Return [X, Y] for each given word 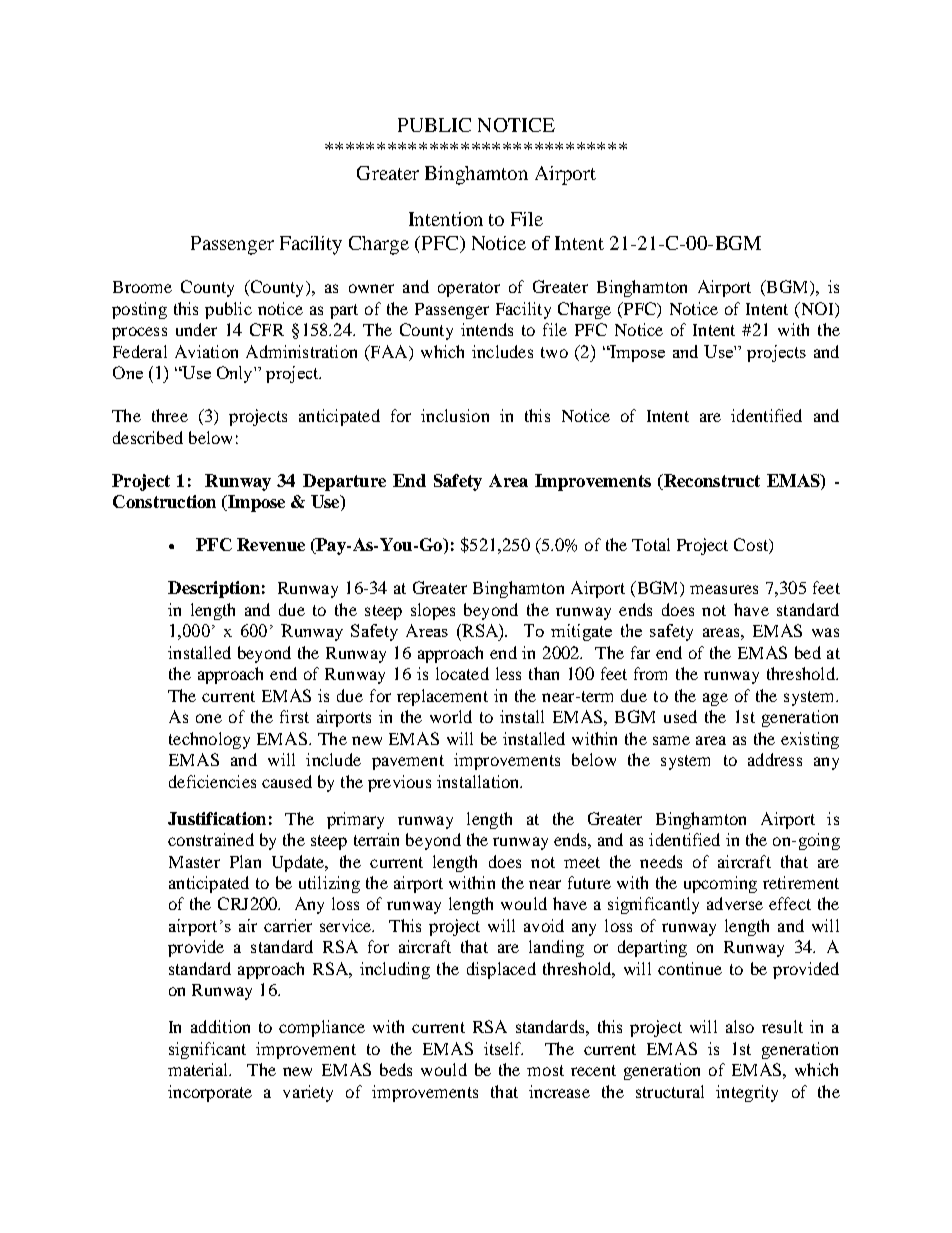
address [775, 759]
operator [469, 289]
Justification [217, 818]
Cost [752, 546]
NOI [817, 310]
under [196, 329]
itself [503, 1048]
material [199, 1069]
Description [214, 589]
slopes [433, 611]
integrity [747, 1093]
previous [399, 783]
